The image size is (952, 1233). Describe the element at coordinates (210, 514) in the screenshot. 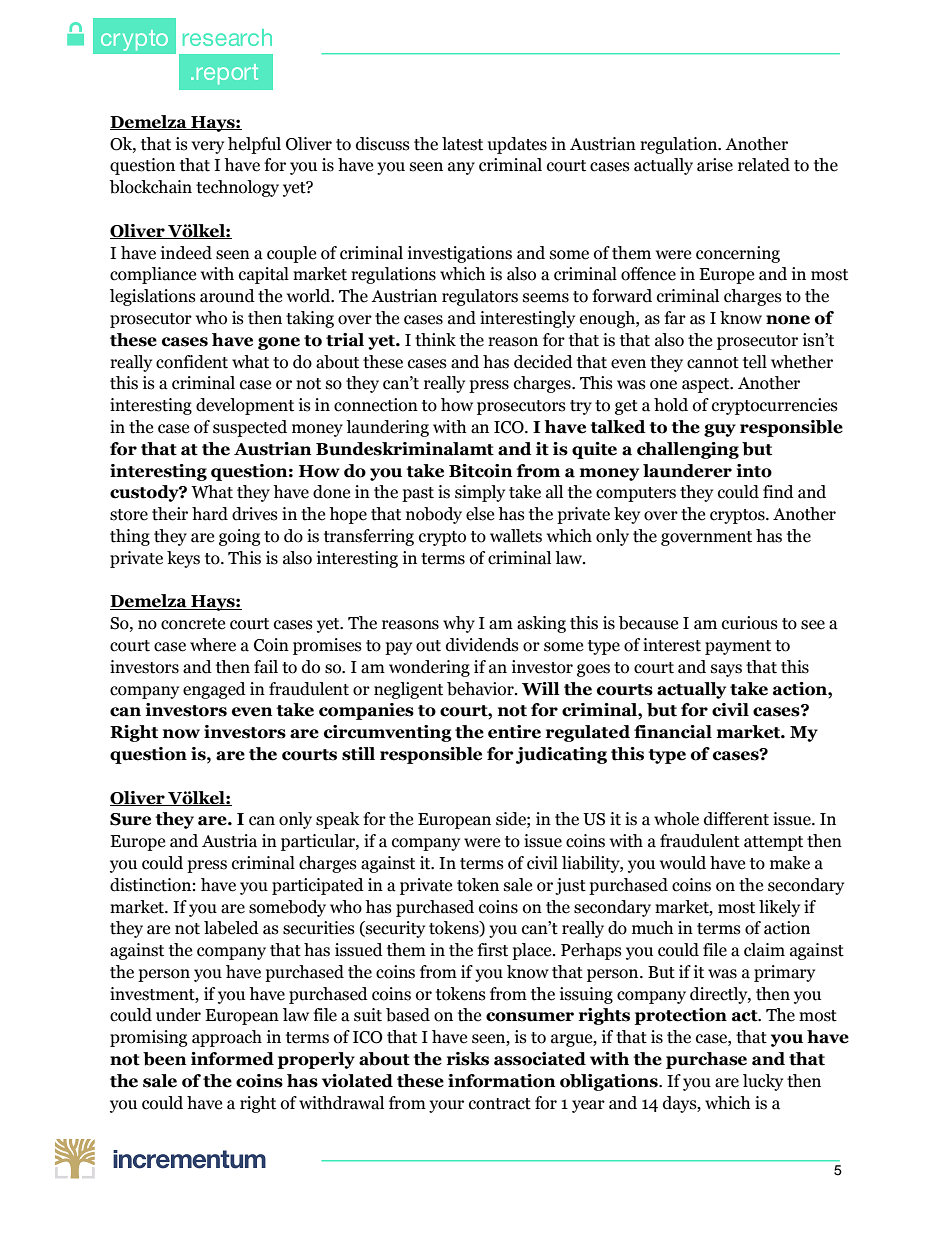

I see `hard` at that location.
